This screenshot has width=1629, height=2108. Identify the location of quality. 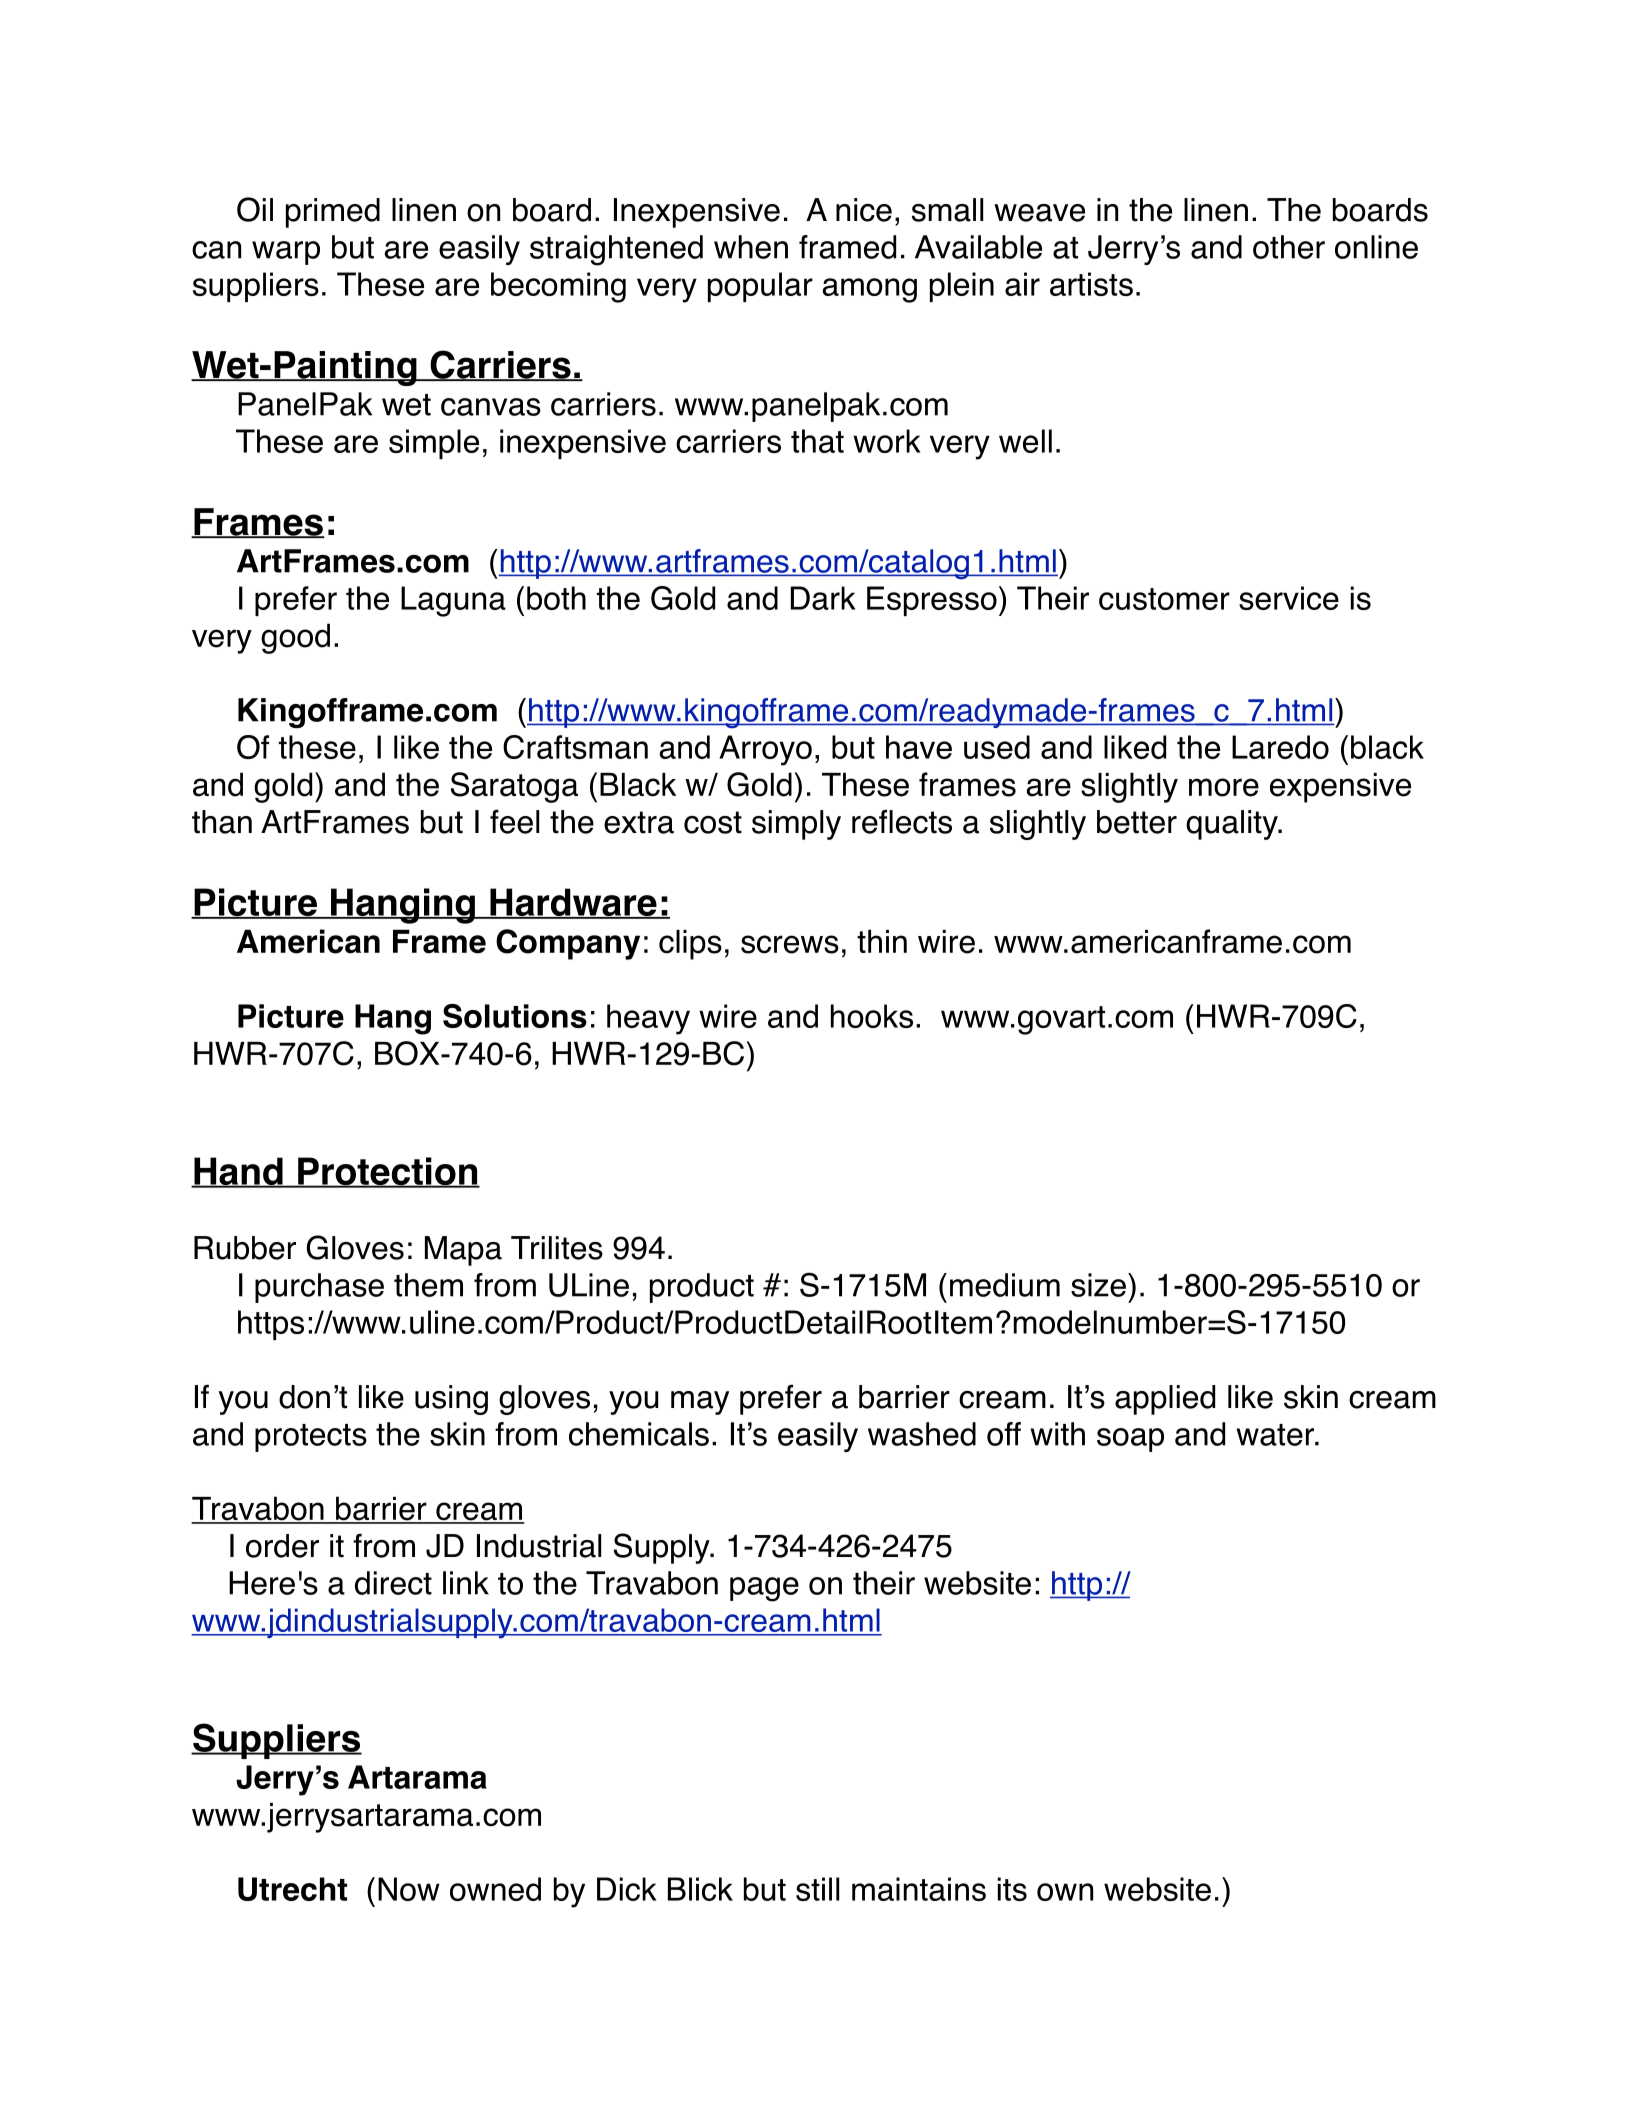
(1233, 825).
